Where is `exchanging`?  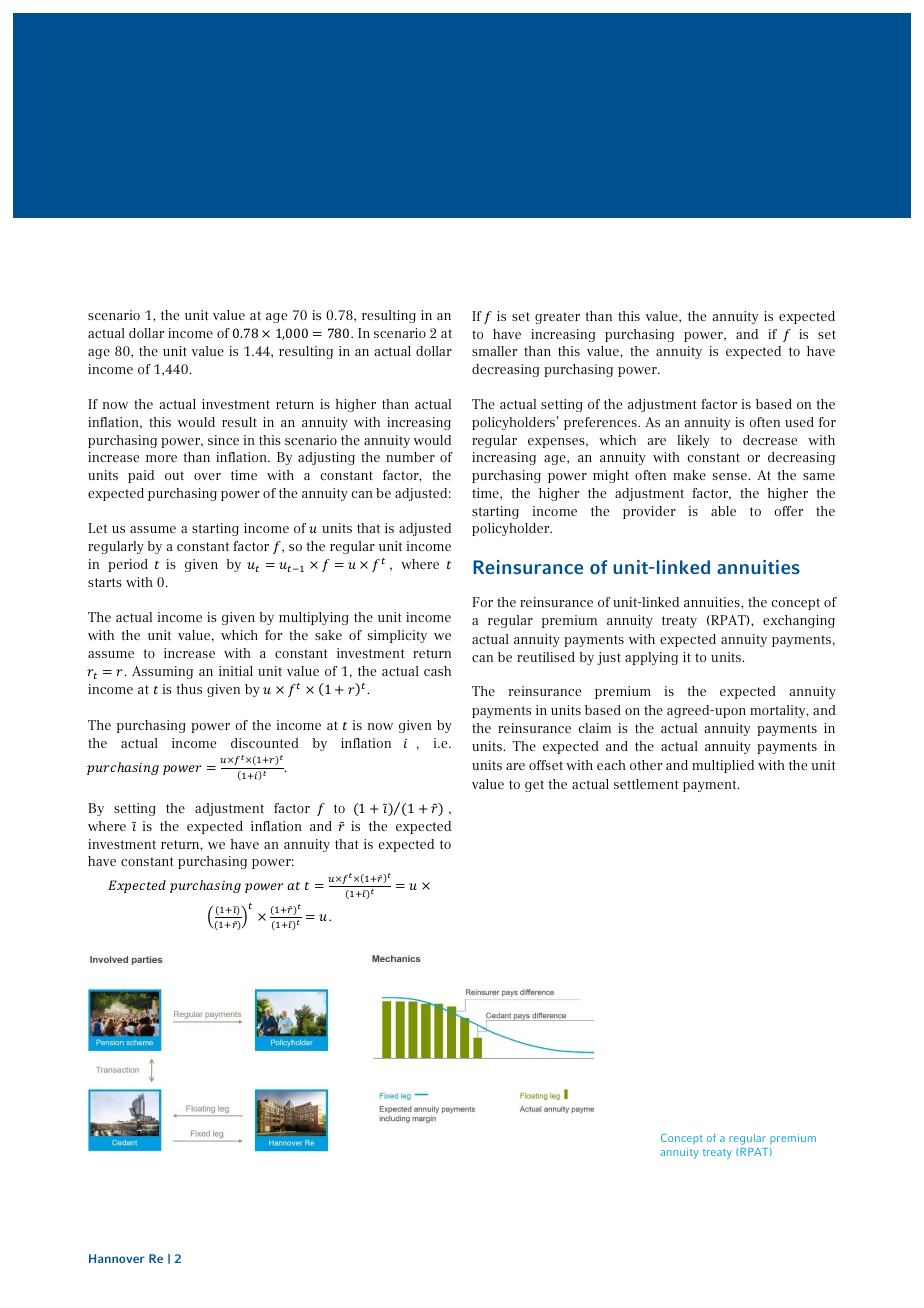
exchanging is located at coordinates (799, 621).
